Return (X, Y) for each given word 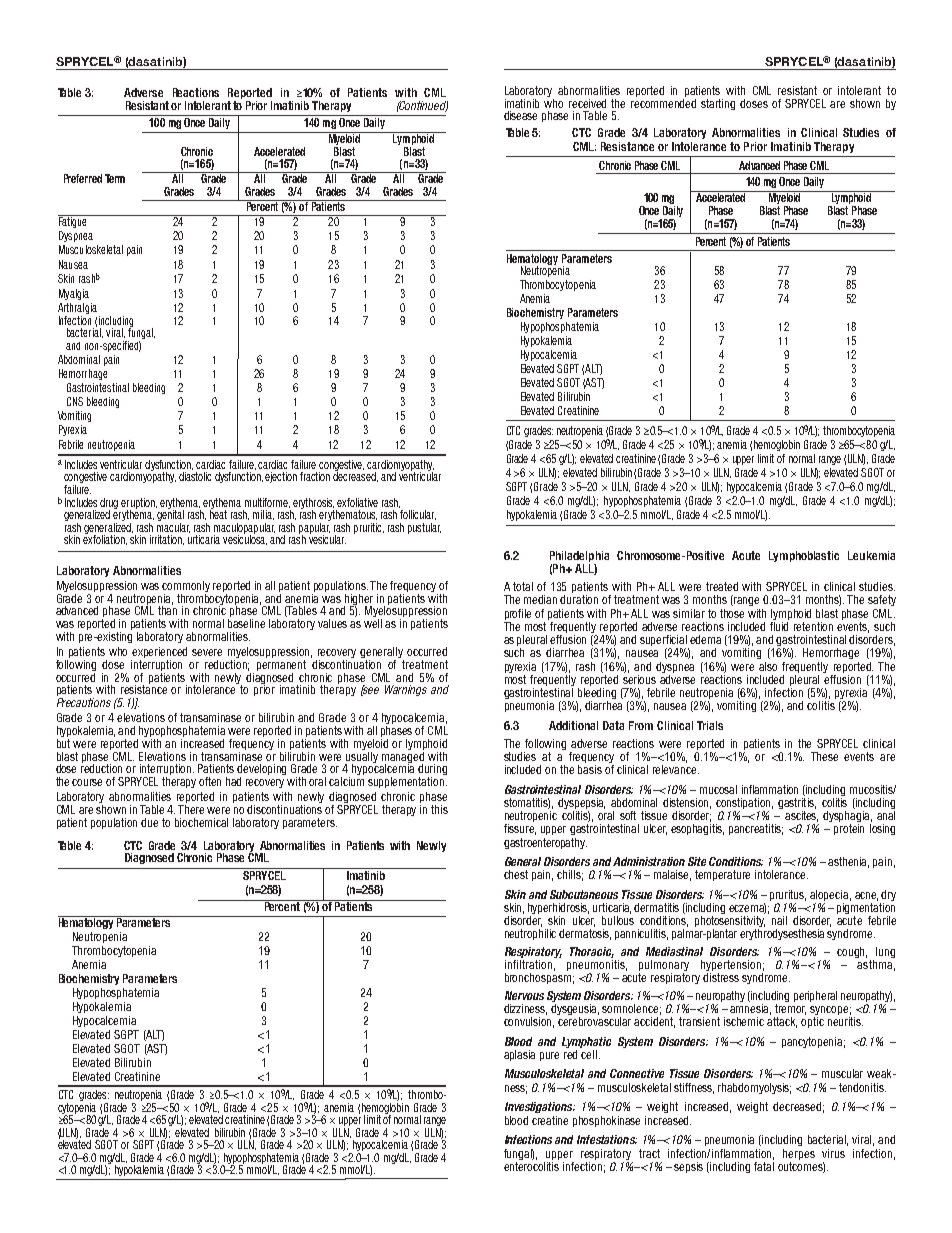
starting (718, 104)
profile (518, 614)
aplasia (519, 1055)
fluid (779, 625)
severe (207, 652)
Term (115, 178)
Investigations (540, 1107)
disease (520, 115)
